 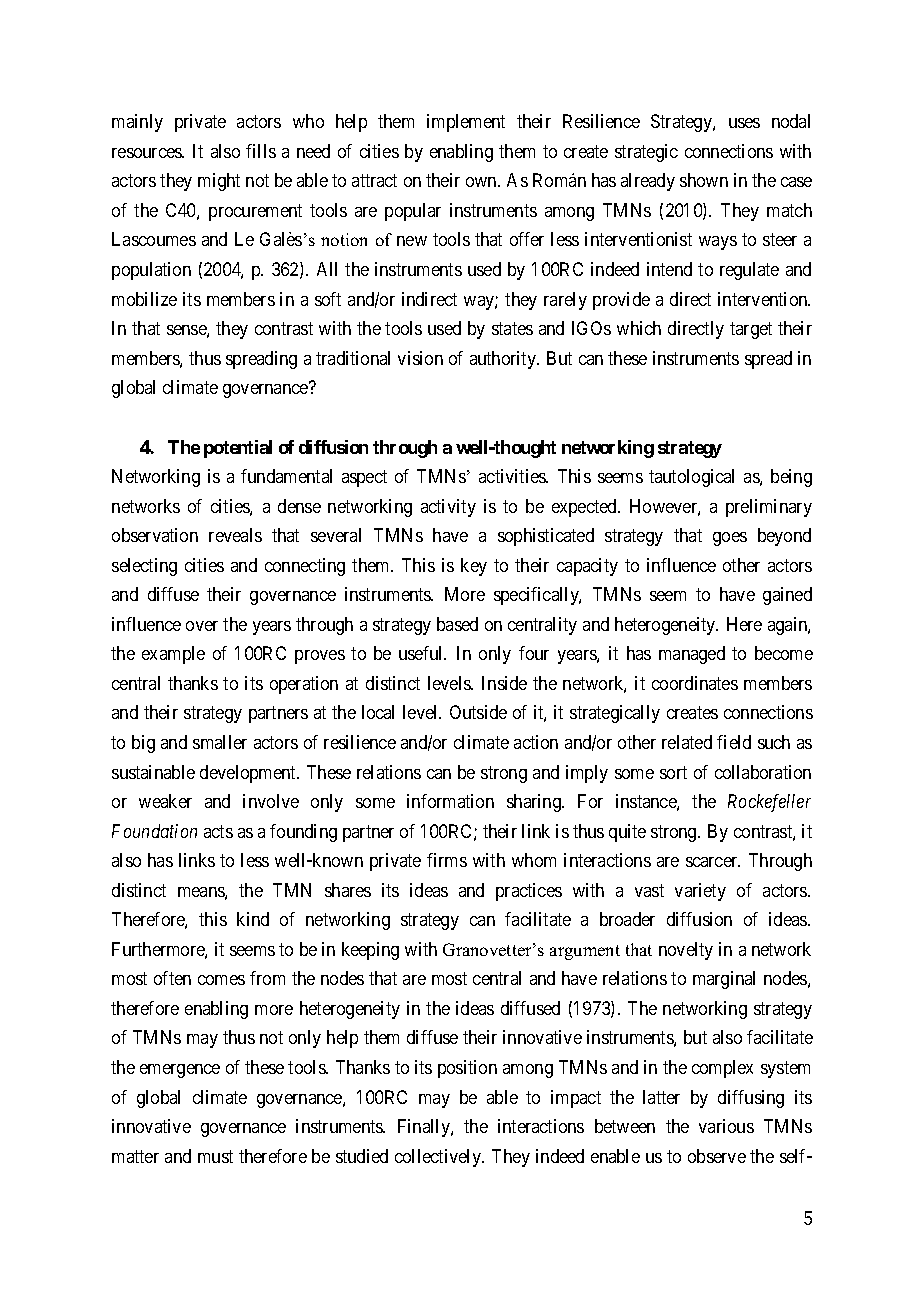 I want to click on kind, so click(x=253, y=919).
